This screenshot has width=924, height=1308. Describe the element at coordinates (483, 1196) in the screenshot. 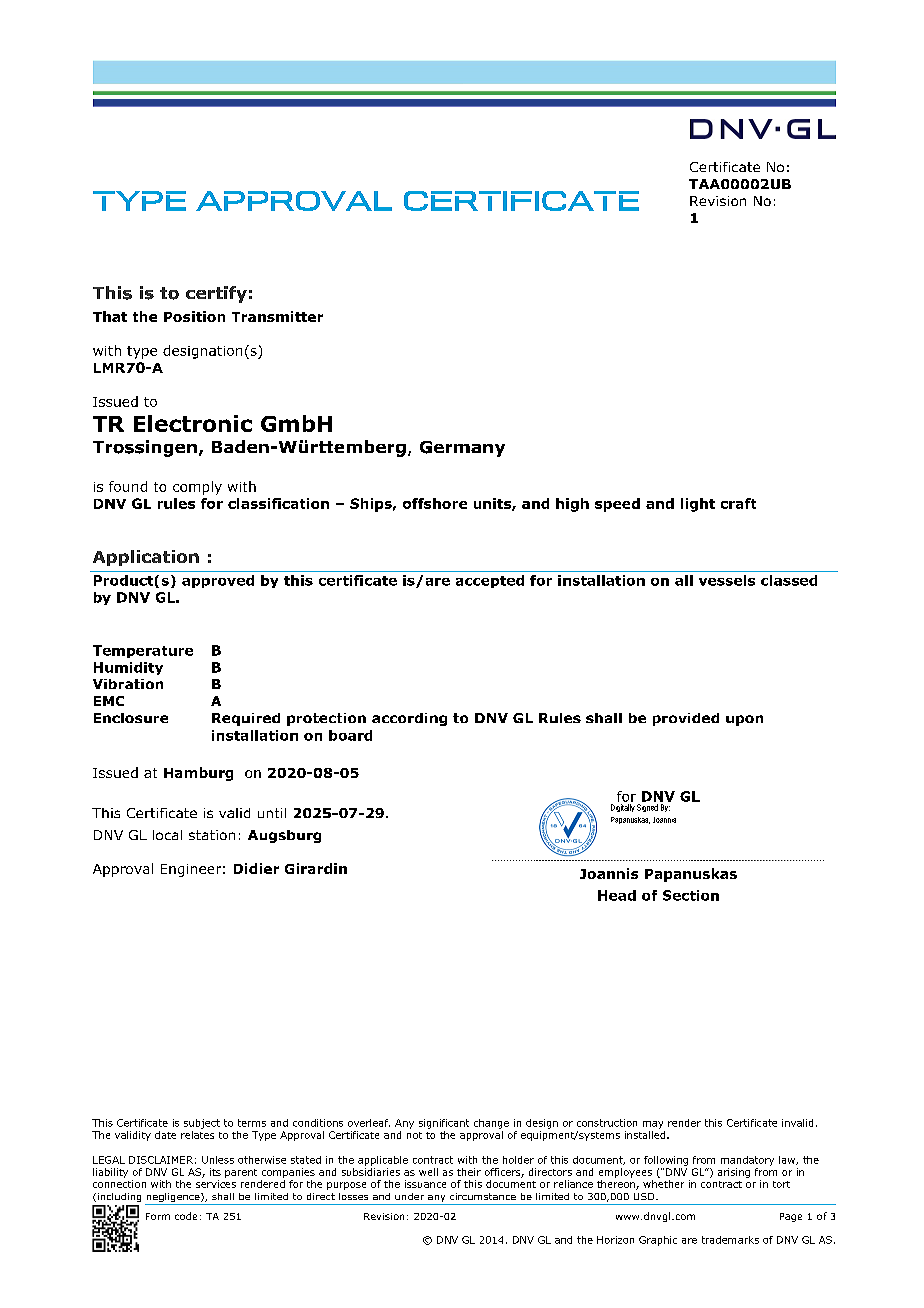

I see `circumstance` at that location.
